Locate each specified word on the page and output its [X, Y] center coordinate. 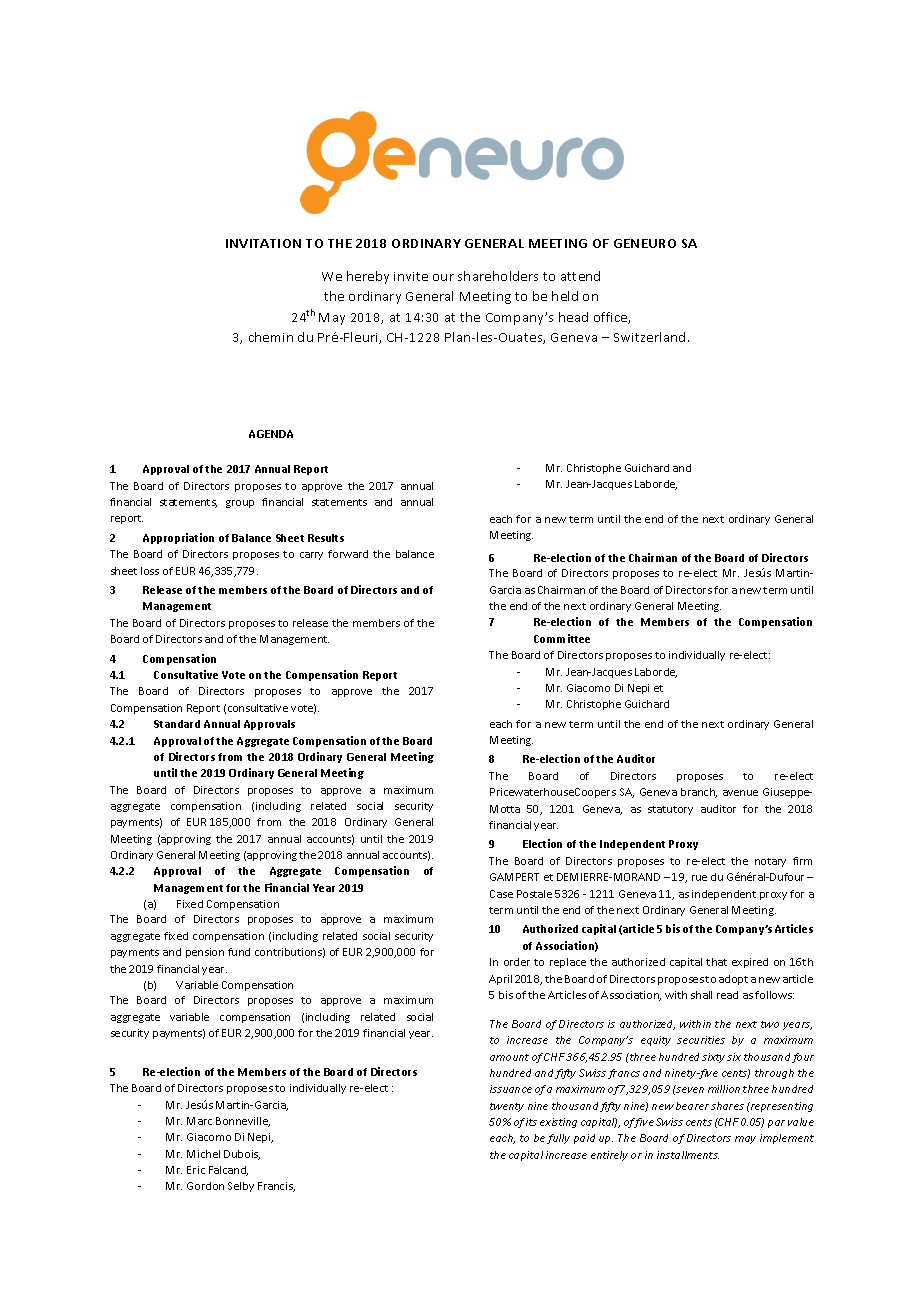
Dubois [242, 1155]
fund [239, 952]
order [517, 962]
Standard [177, 724]
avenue [740, 793]
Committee [562, 638]
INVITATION [263, 243]
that [716, 962]
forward [348, 554]
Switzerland [649, 337]
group [240, 504]
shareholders [498, 276]
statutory [670, 810]
